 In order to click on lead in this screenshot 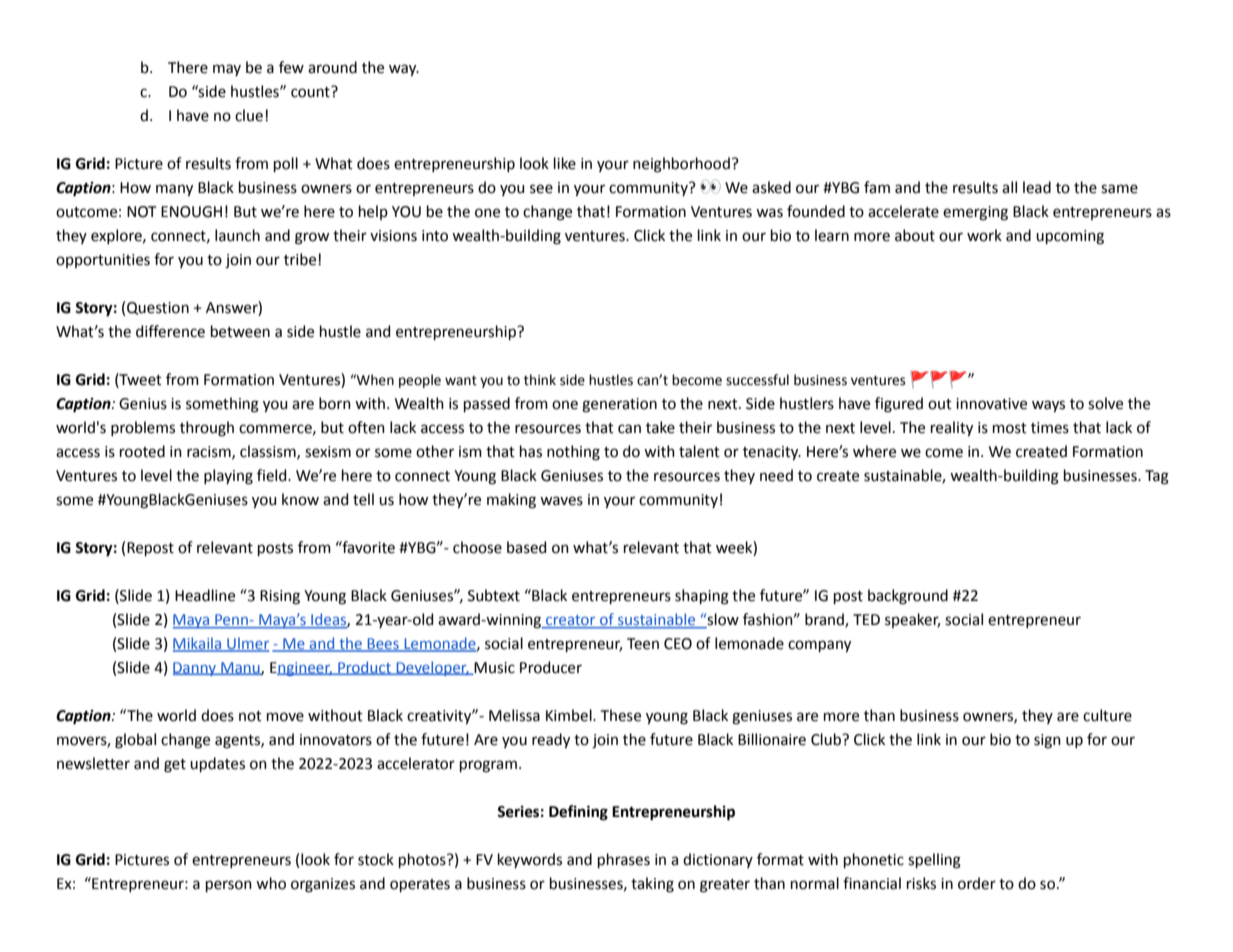, I will do `click(1037, 187)`.
